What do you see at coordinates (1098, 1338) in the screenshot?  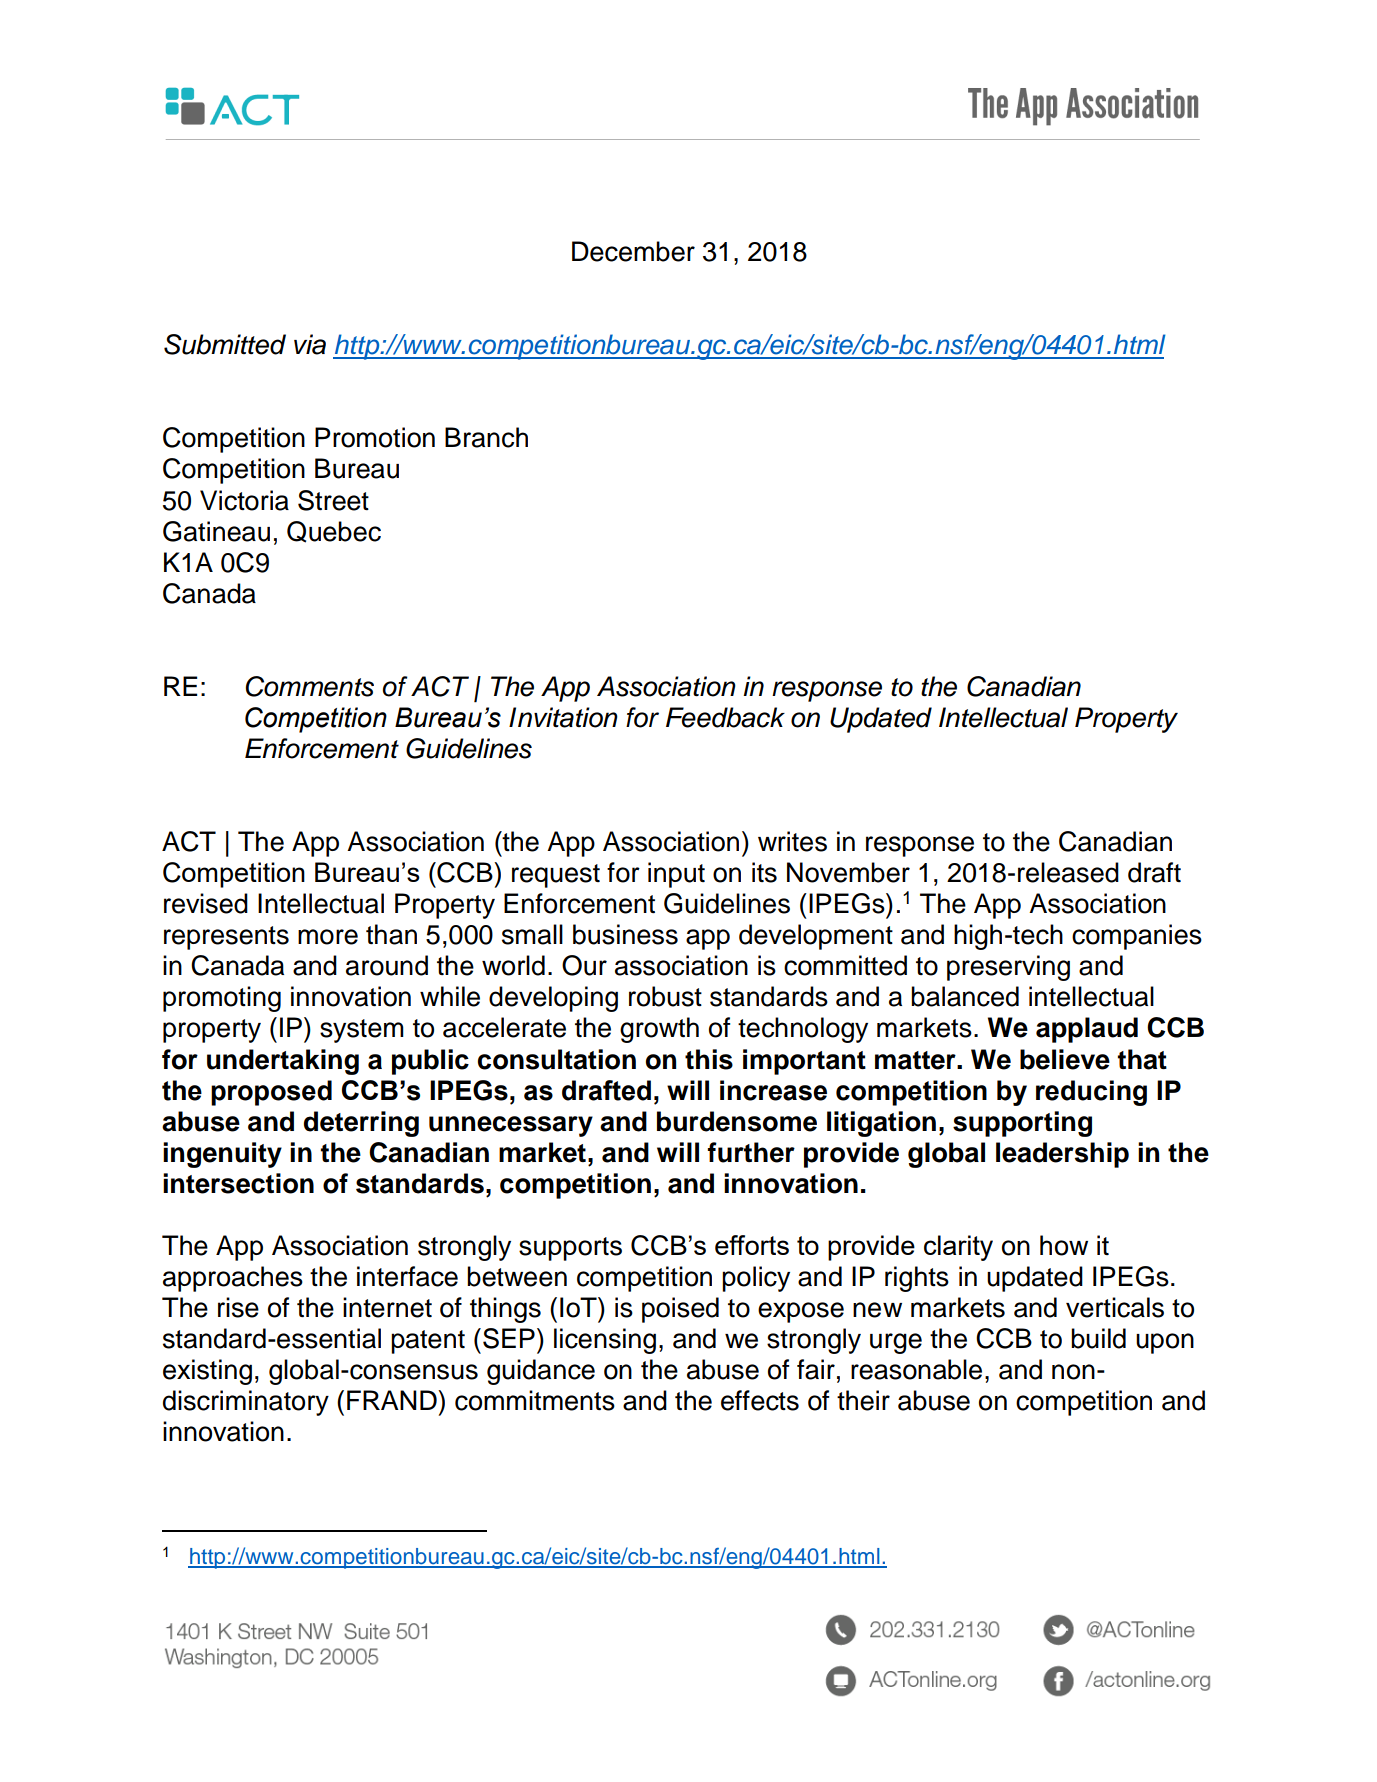 I see `build` at bounding box center [1098, 1338].
